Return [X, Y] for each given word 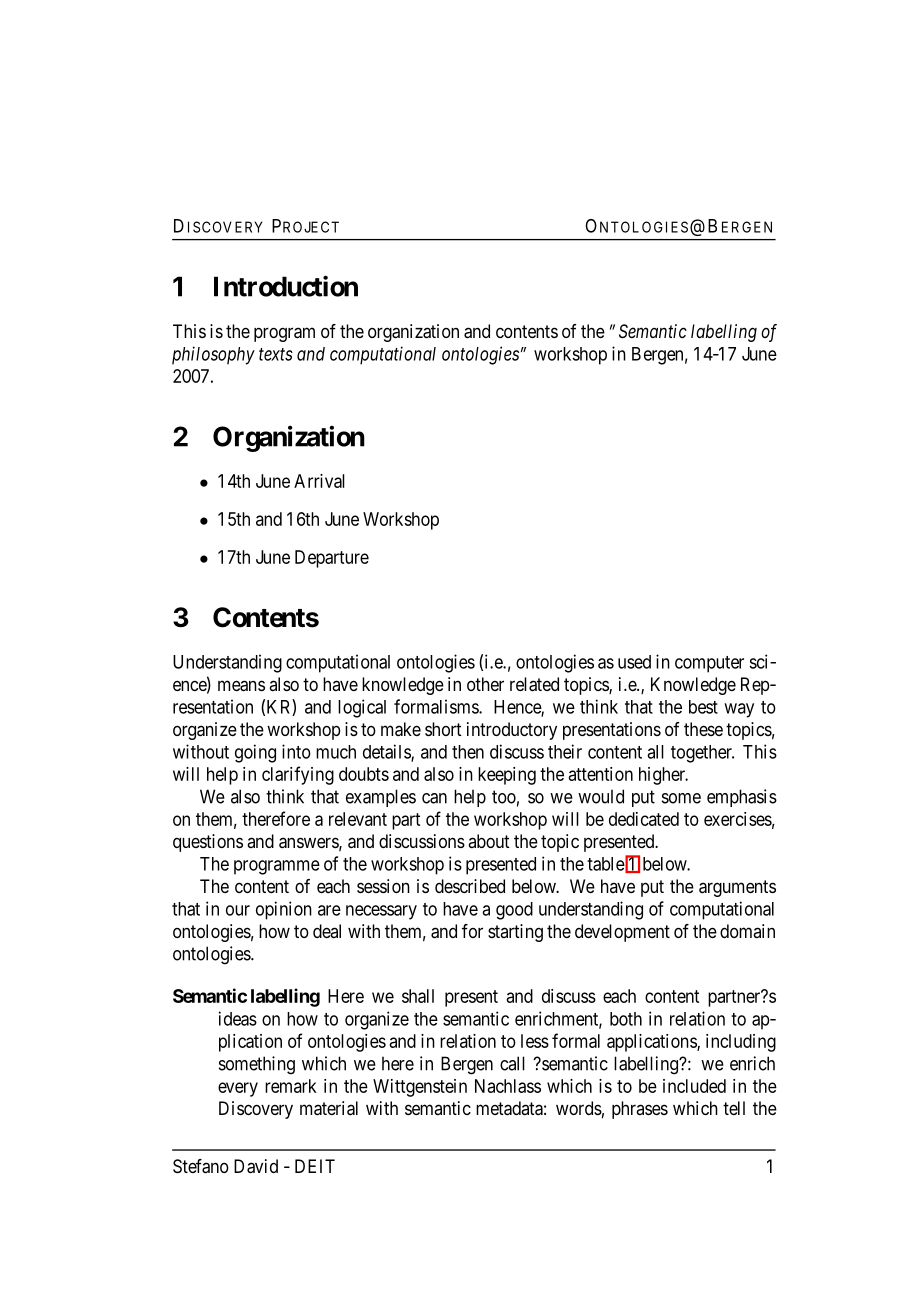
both [626, 1019]
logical [362, 708]
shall [418, 996]
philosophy [213, 355]
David [256, 1166]
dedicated [644, 819]
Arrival [319, 481]
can [434, 798]
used [634, 662]
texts [276, 354]
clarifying [298, 775]
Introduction [286, 286]
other [485, 684]
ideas [238, 1018]
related [534, 684]
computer [709, 664]
